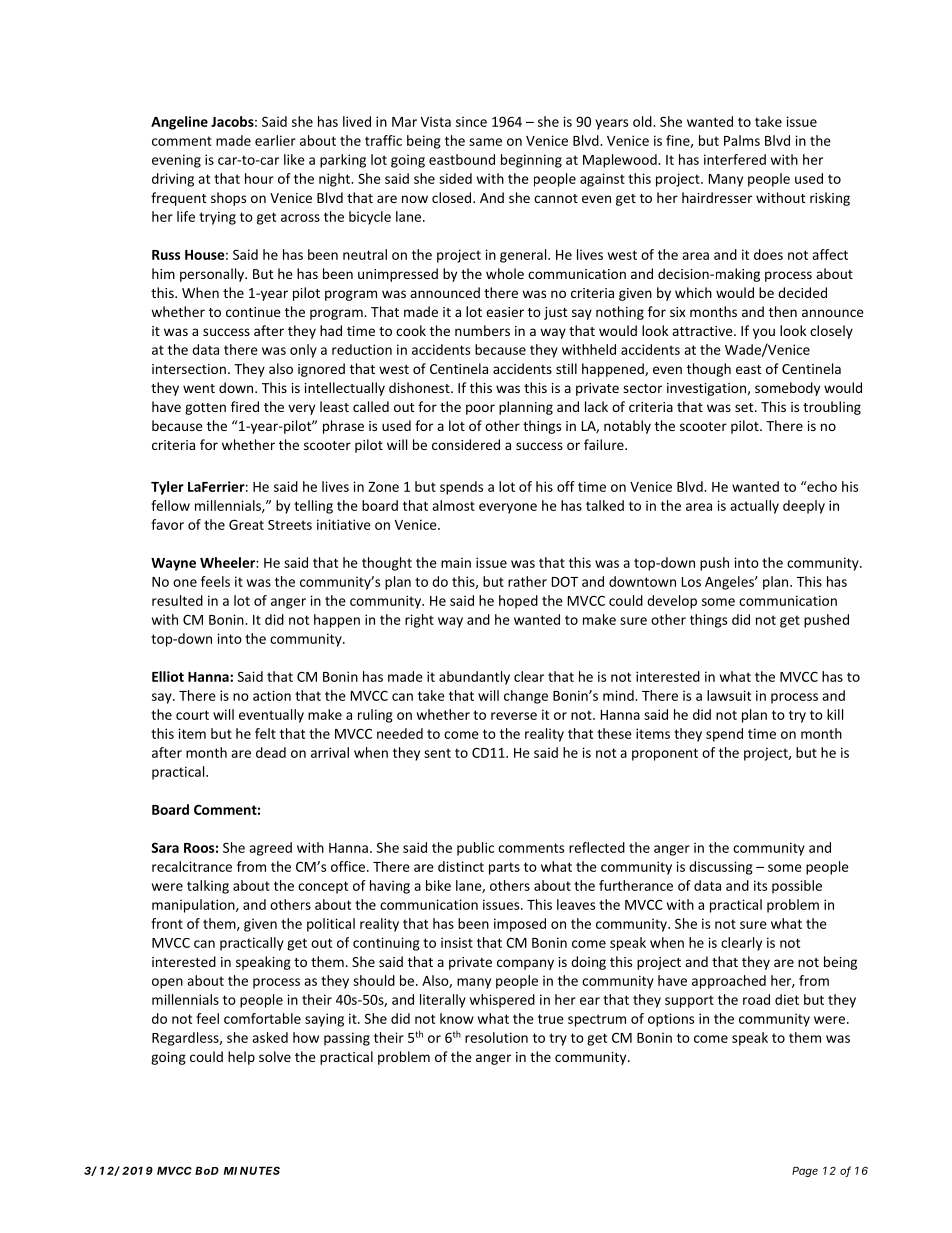 Image resolution: width=952 pixels, height=1233 pixels. Describe the element at coordinates (805, 1171) in the screenshot. I see `Page` at that location.
